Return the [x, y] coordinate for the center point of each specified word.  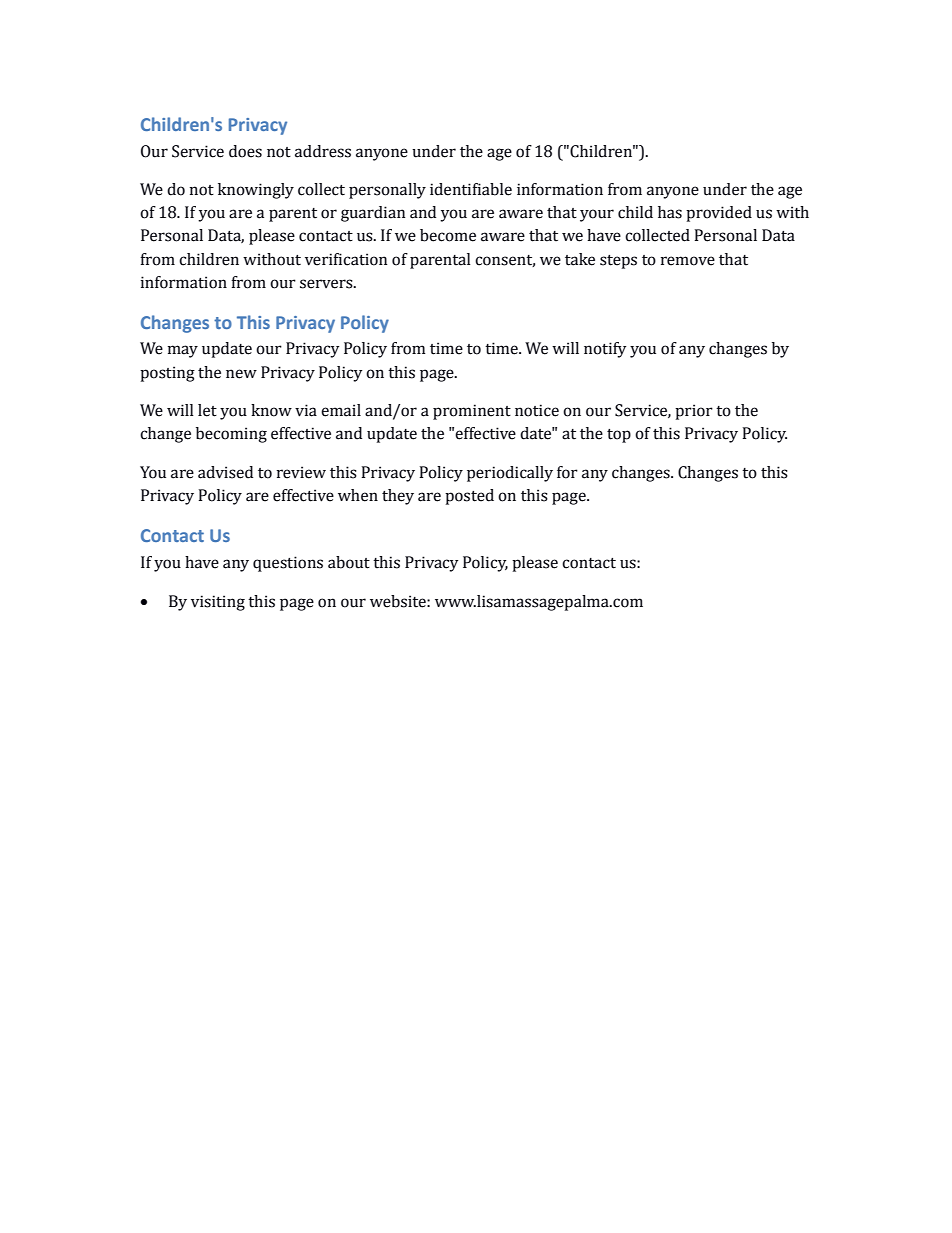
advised [225, 472]
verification [346, 259]
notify [605, 350]
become [448, 235]
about [349, 562]
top [619, 436]
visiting [218, 603]
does [245, 151]
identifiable [471, 189]
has [670, 212]
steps [618, 262]
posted [469, 497]
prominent [472, 412]
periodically [510, 474]
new [241, 374]
